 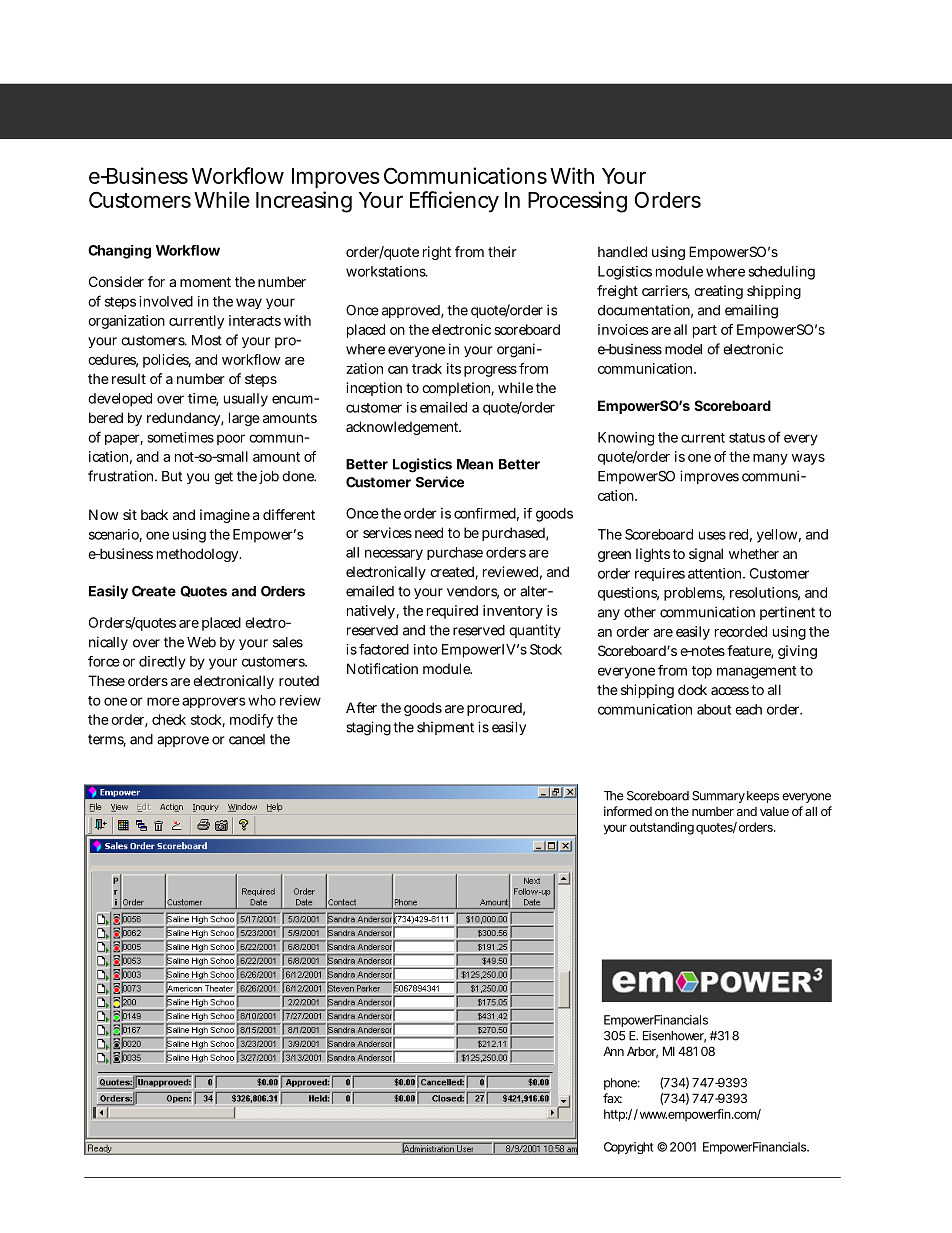 What do you see at coordinates (247, 739) in the screenshot?
I see `cancel` at bounding box center [247, 739].
